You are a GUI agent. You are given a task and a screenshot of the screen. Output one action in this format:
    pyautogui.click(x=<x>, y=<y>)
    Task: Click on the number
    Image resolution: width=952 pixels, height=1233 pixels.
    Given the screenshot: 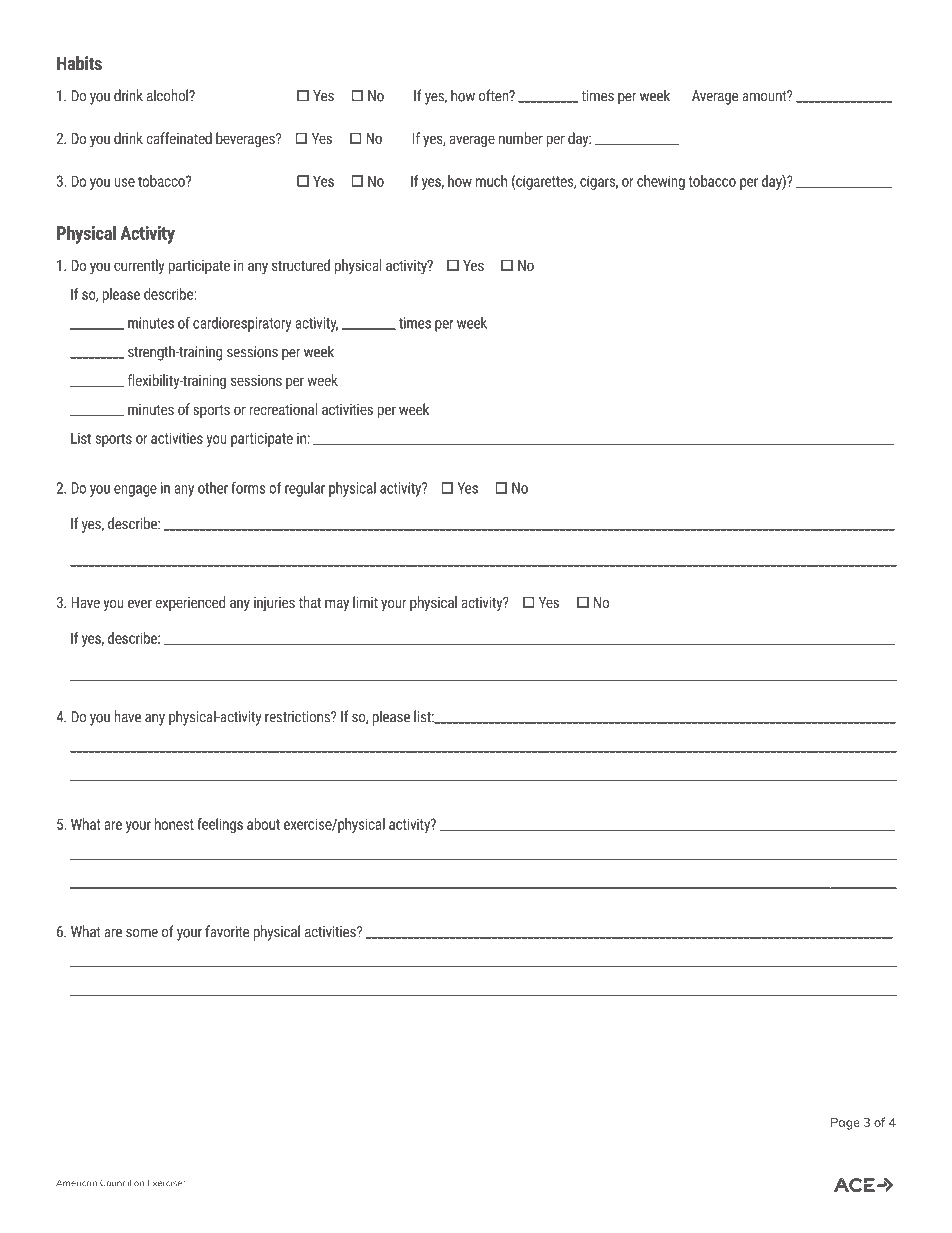 What is the action you would take?
    pyautogui.click(x=521, y=138)
